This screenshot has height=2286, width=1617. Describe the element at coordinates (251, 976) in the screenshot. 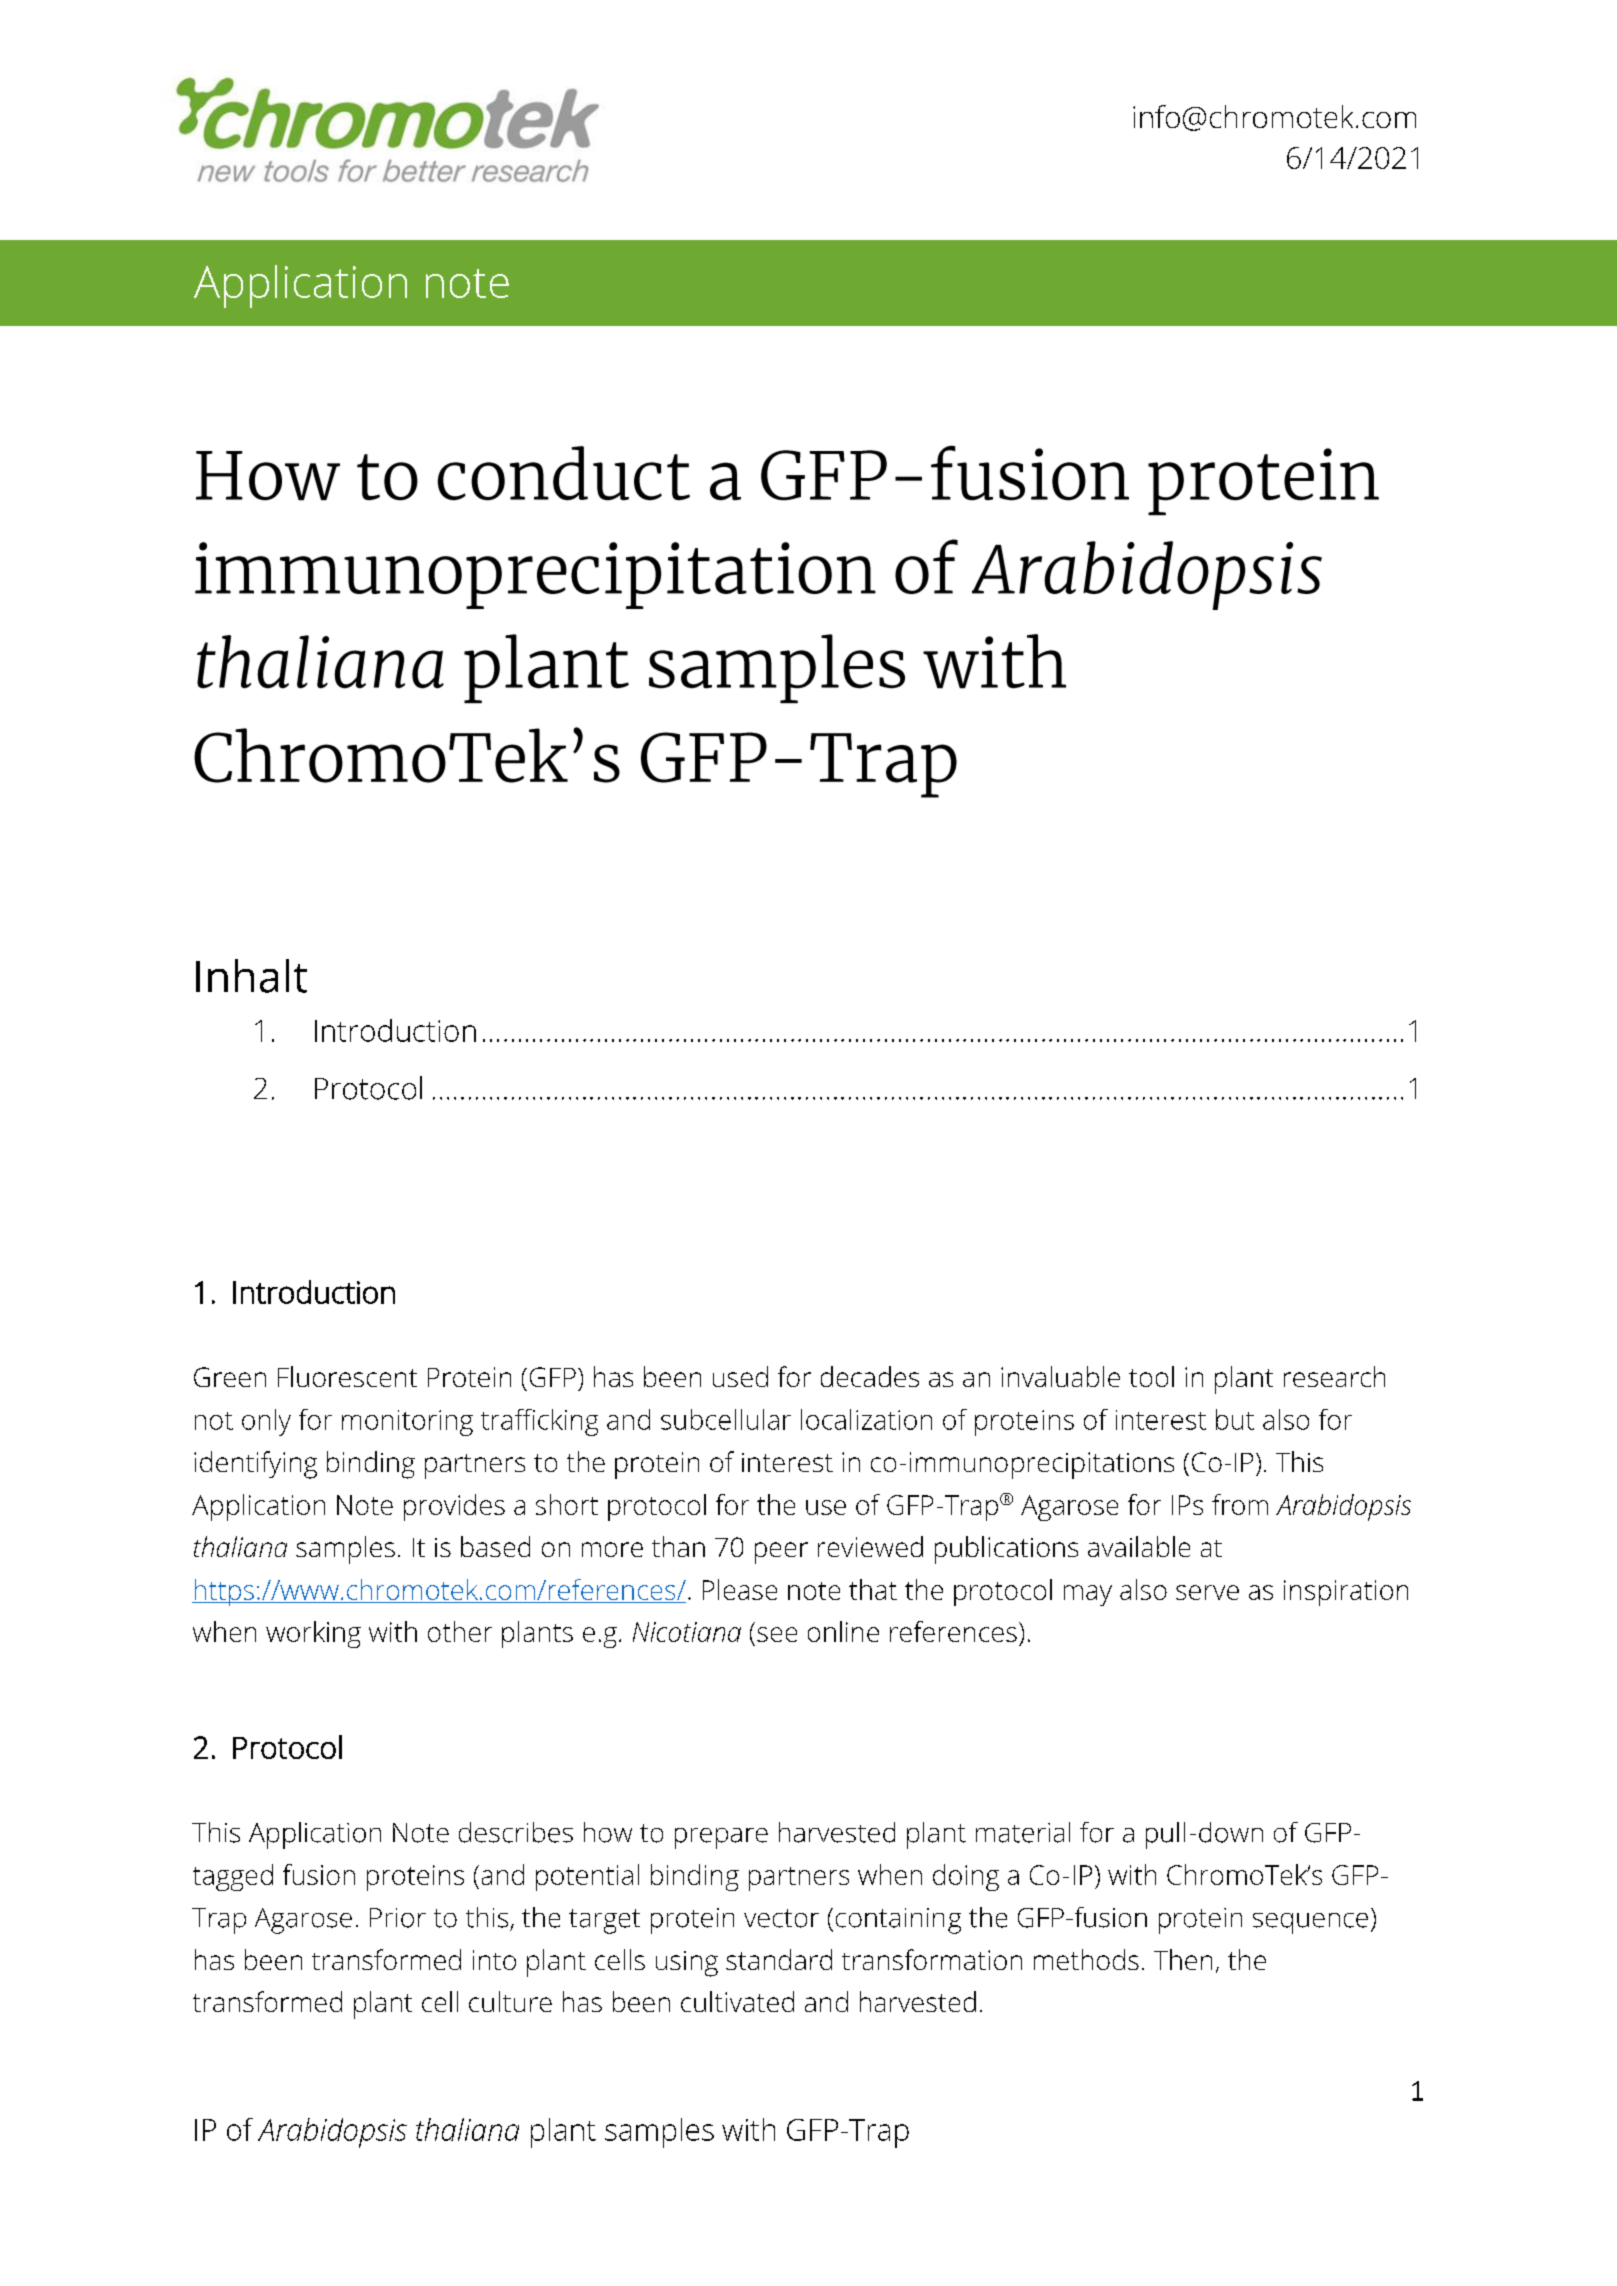

I see `Inhalt` at that location.
